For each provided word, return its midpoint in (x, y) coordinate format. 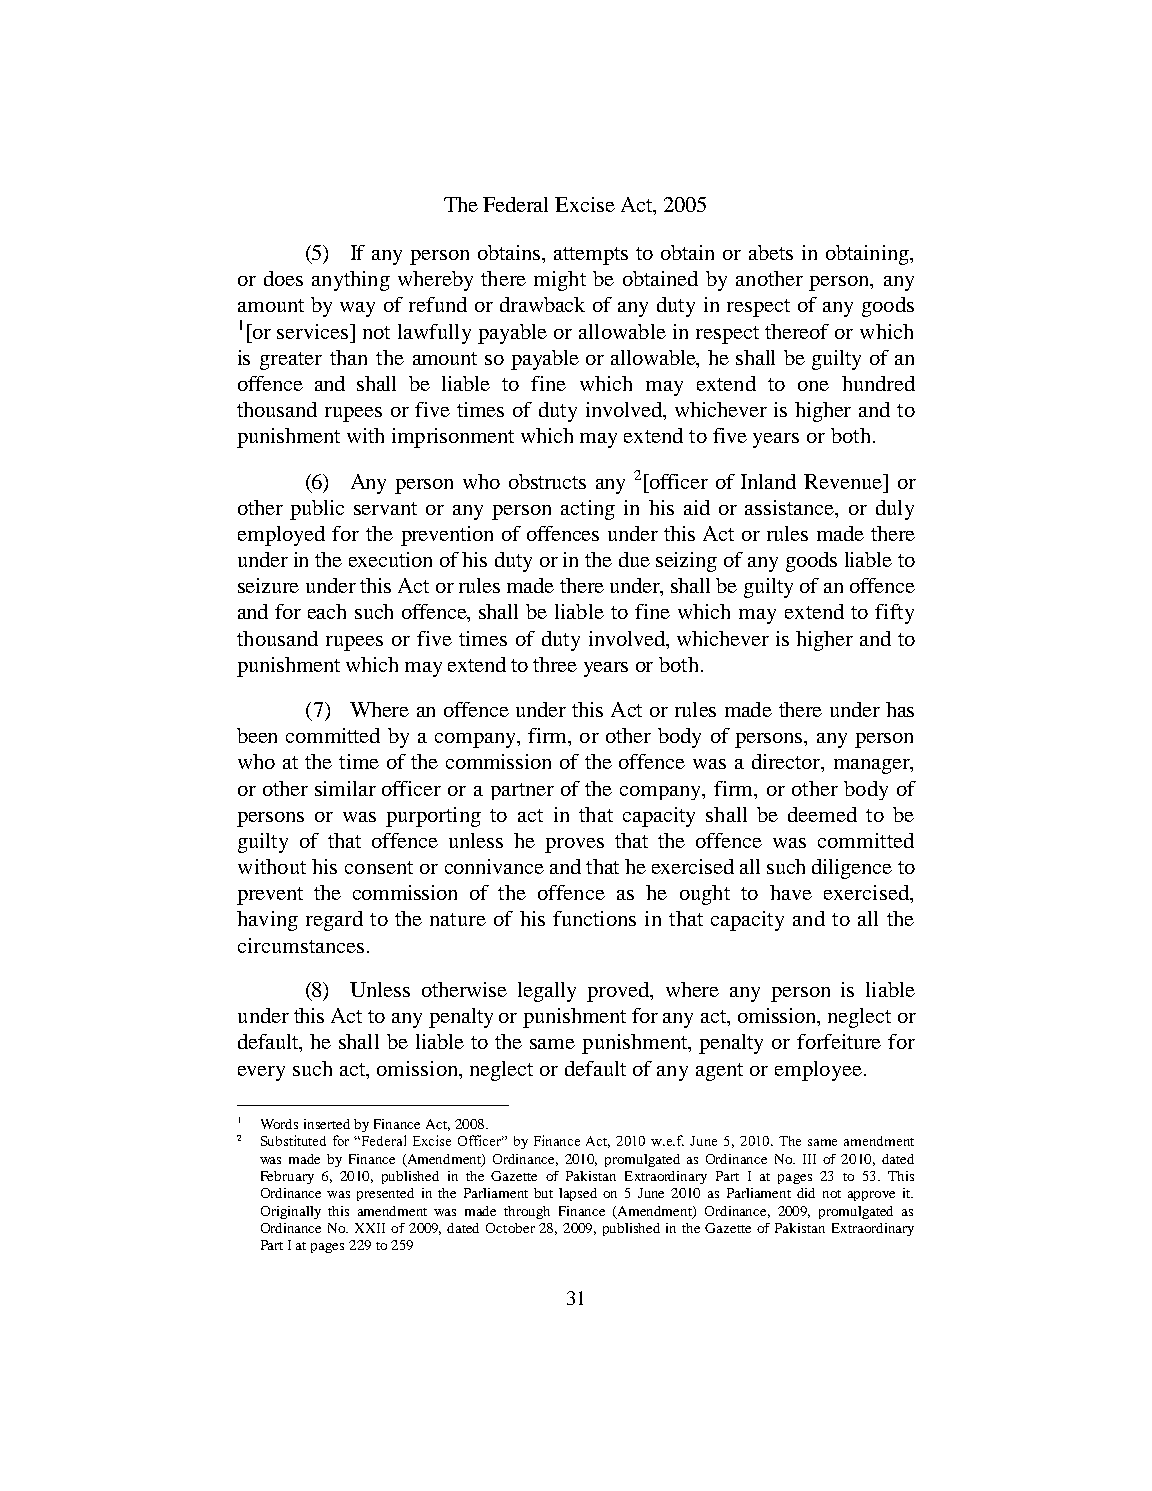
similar (345, 788)
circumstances (301, 945)
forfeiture (839, 1041)
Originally (291, 1212)
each (327, 611)
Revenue (844, 481)
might (560, 281)
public (317, 510)
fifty (894, 614)
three (555, 664)
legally (547, 992)
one (813, 386)
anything (351, 281)
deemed (822, 814)
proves (574, 845)
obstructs (547, 481)
